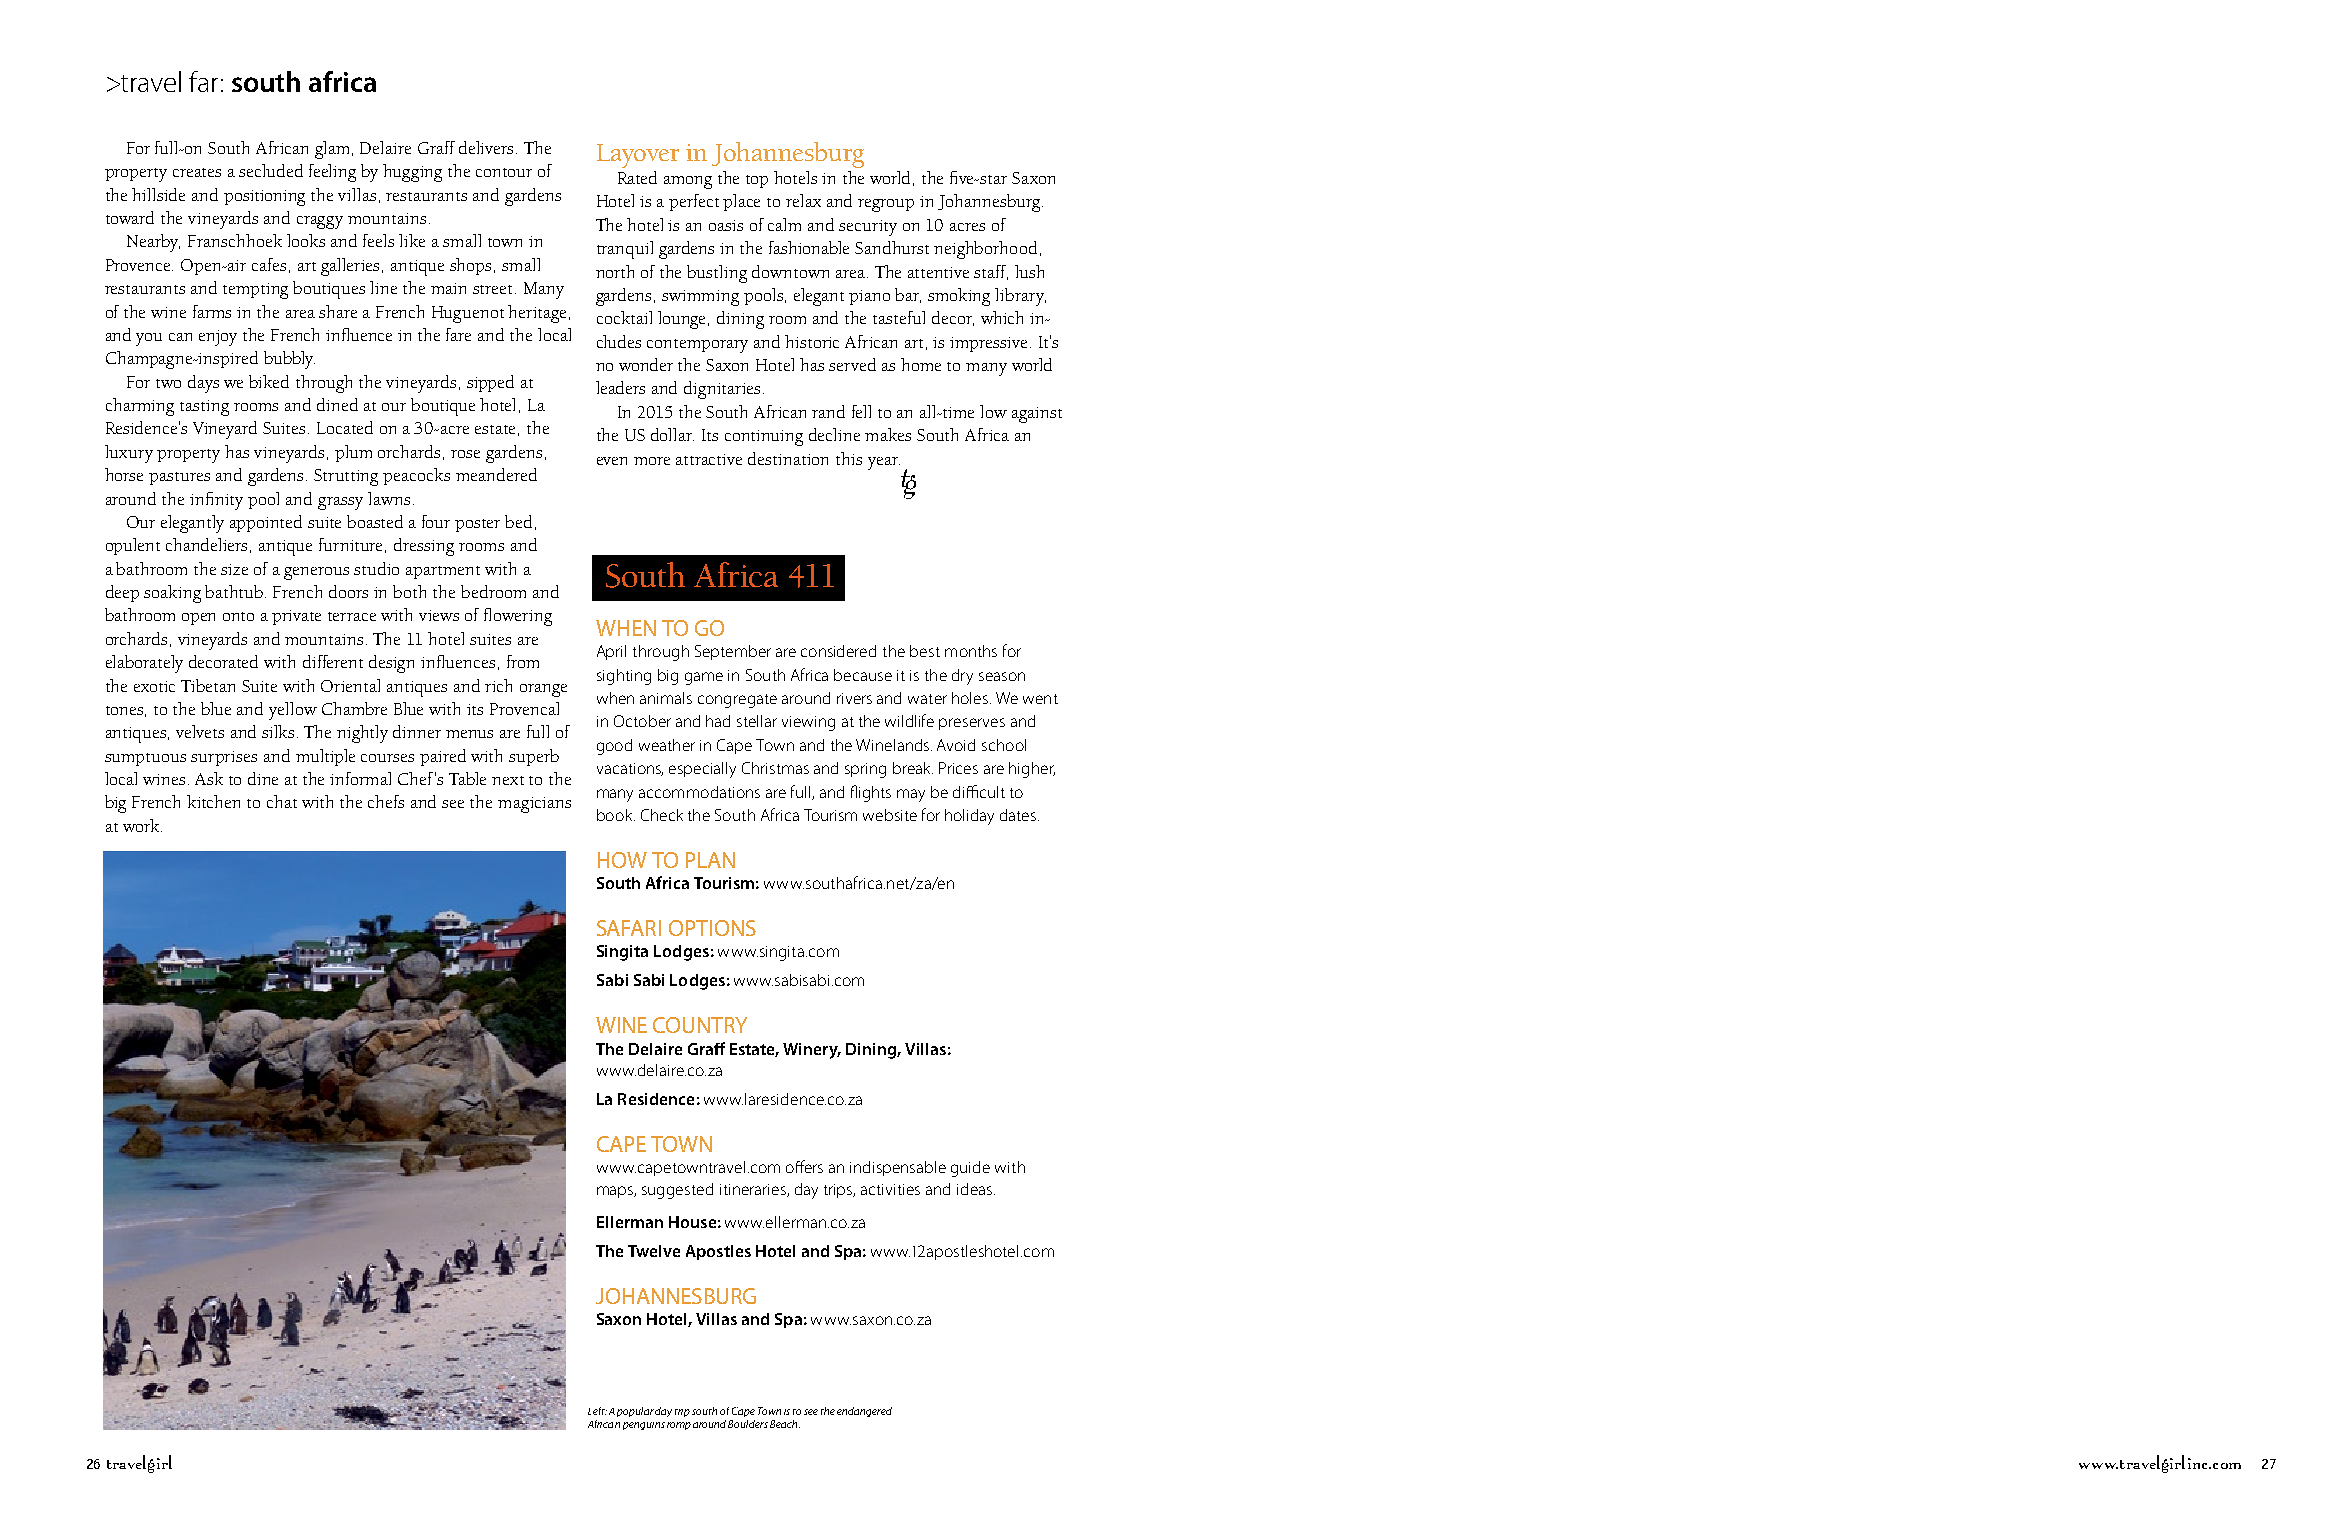 The image size is (2348, 1525). Describe the element at coordinates (712, 928) in the page. I see `OPTIONS` at that location.
